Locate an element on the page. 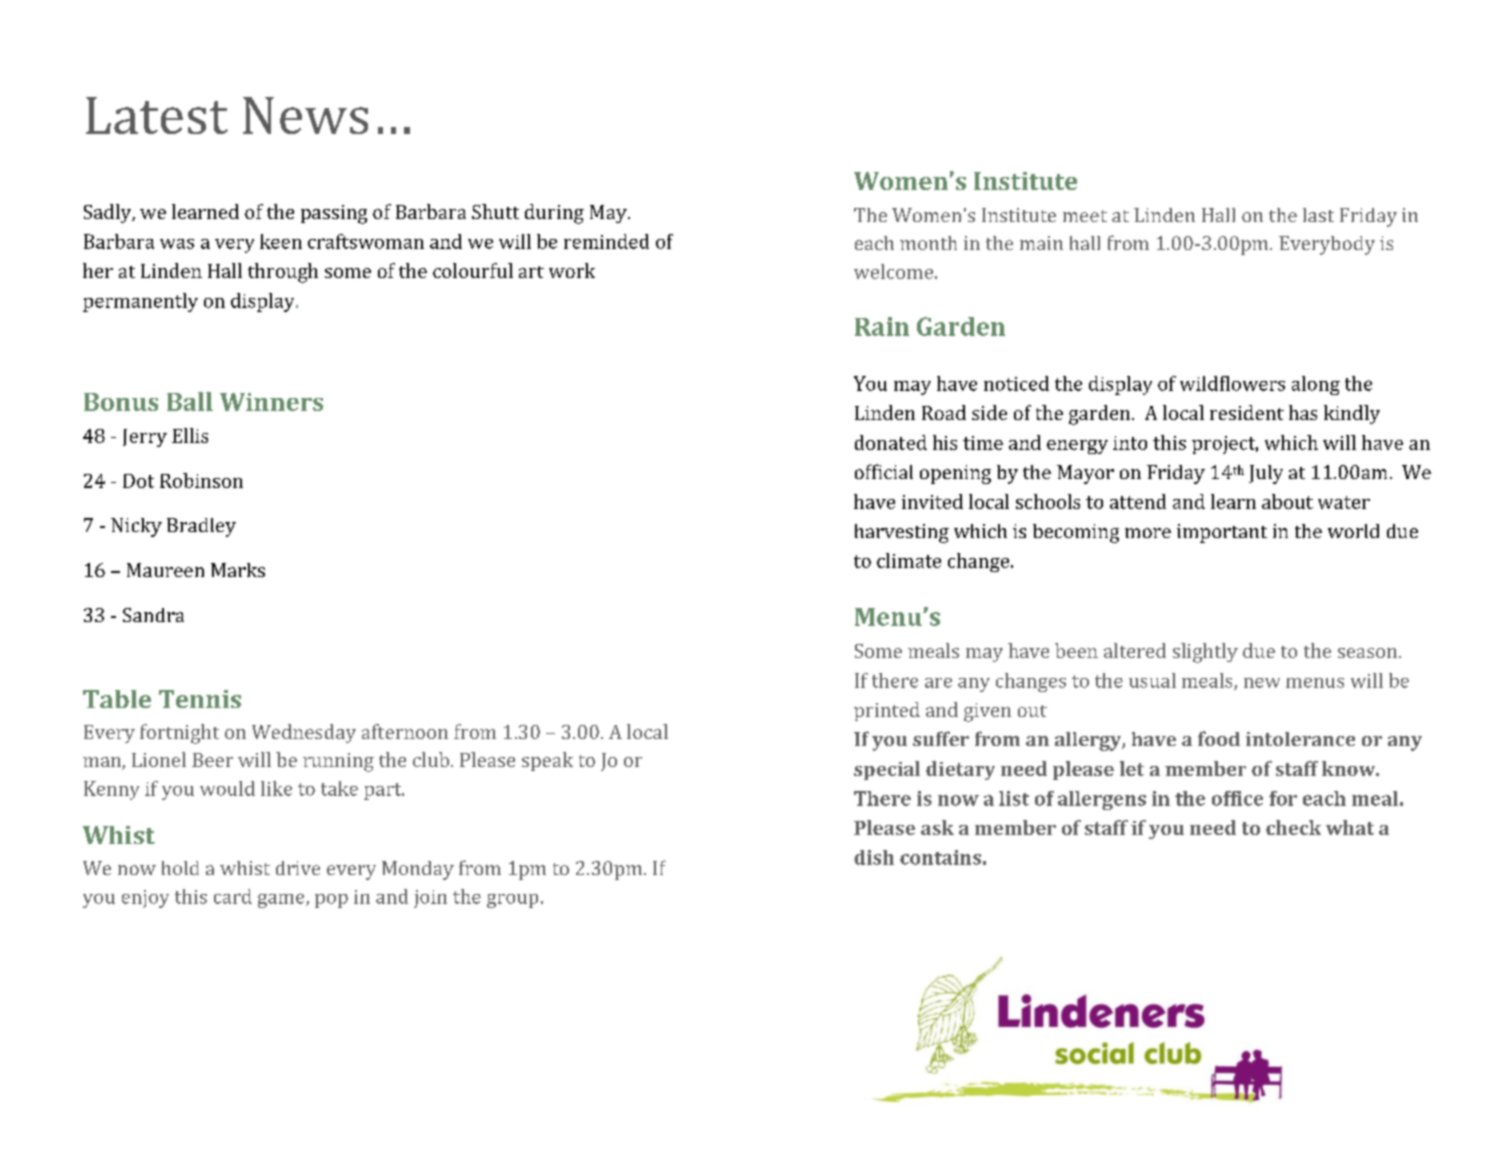  last is located at coordinates (1318, 215).
